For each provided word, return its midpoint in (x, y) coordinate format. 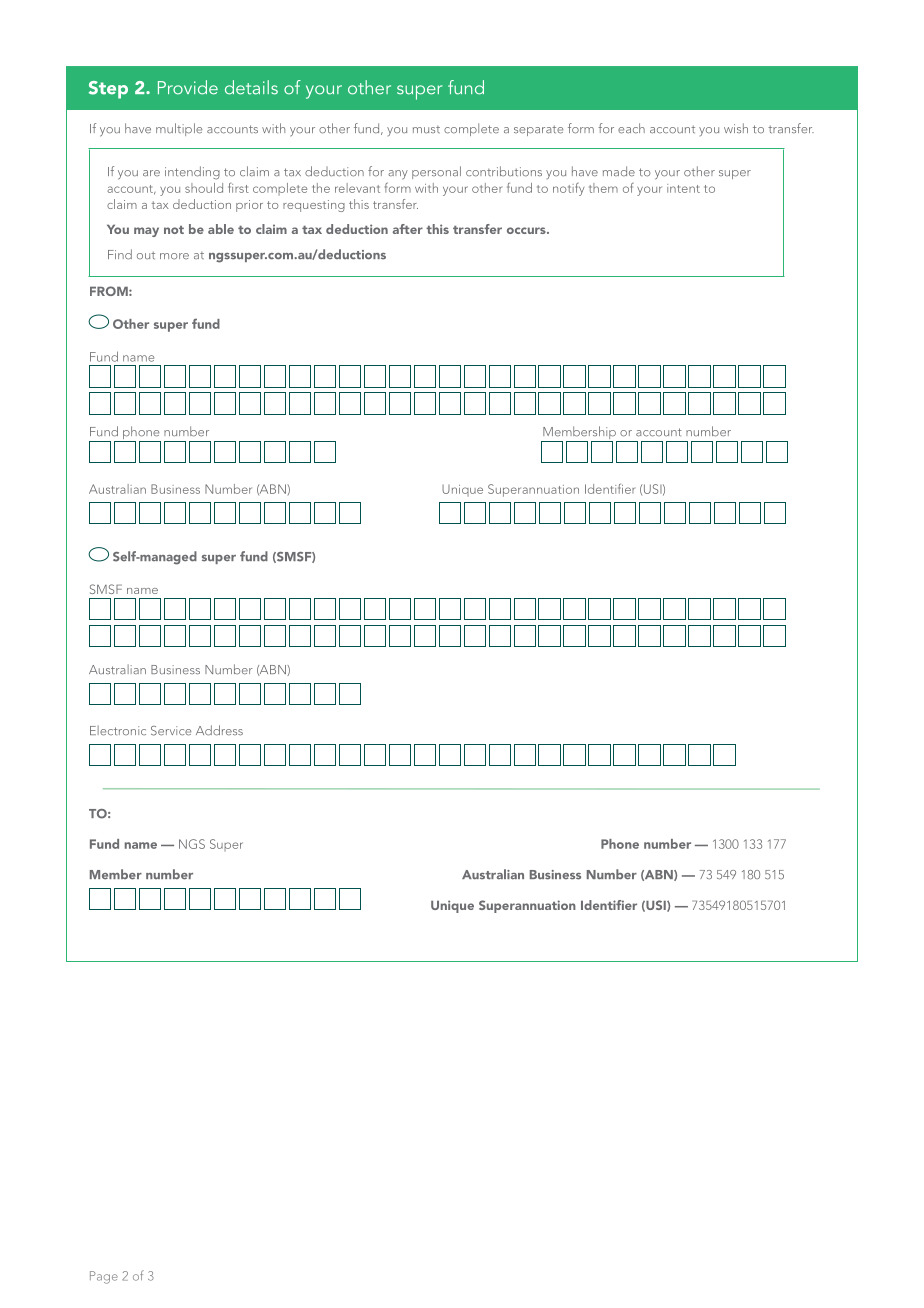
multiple (179, 129)
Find (120, 254)
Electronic (118, 730)
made (619, 171)
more (174, 256)
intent (683, 188)
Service (171, 731)
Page (104, 1277)
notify (568, 189)
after (408, 229)
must (426, 129)
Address (219, 730)
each (631, 128)
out (146, 256)
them (603, 188)
